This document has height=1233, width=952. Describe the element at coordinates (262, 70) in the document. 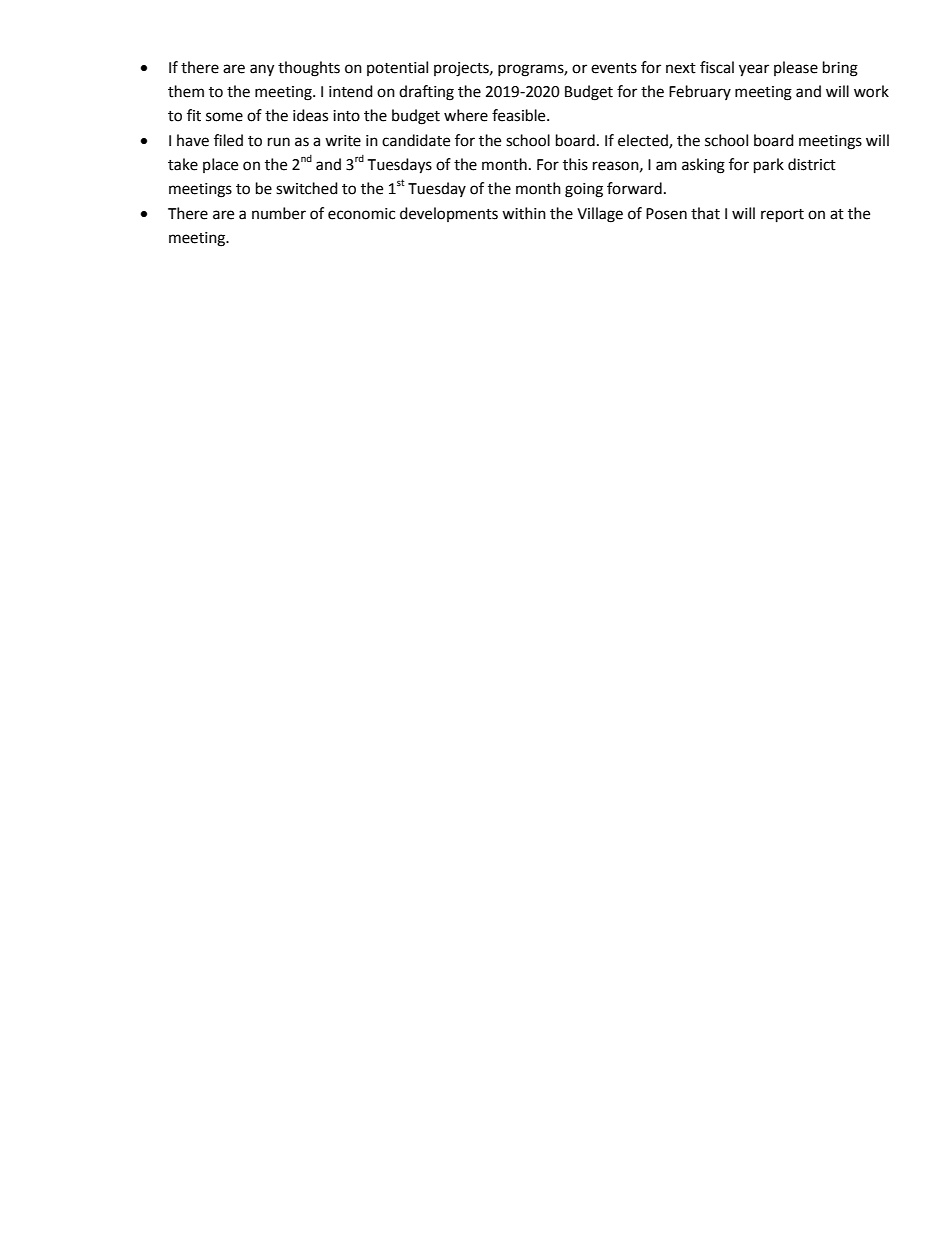

I see `any` at that location.
